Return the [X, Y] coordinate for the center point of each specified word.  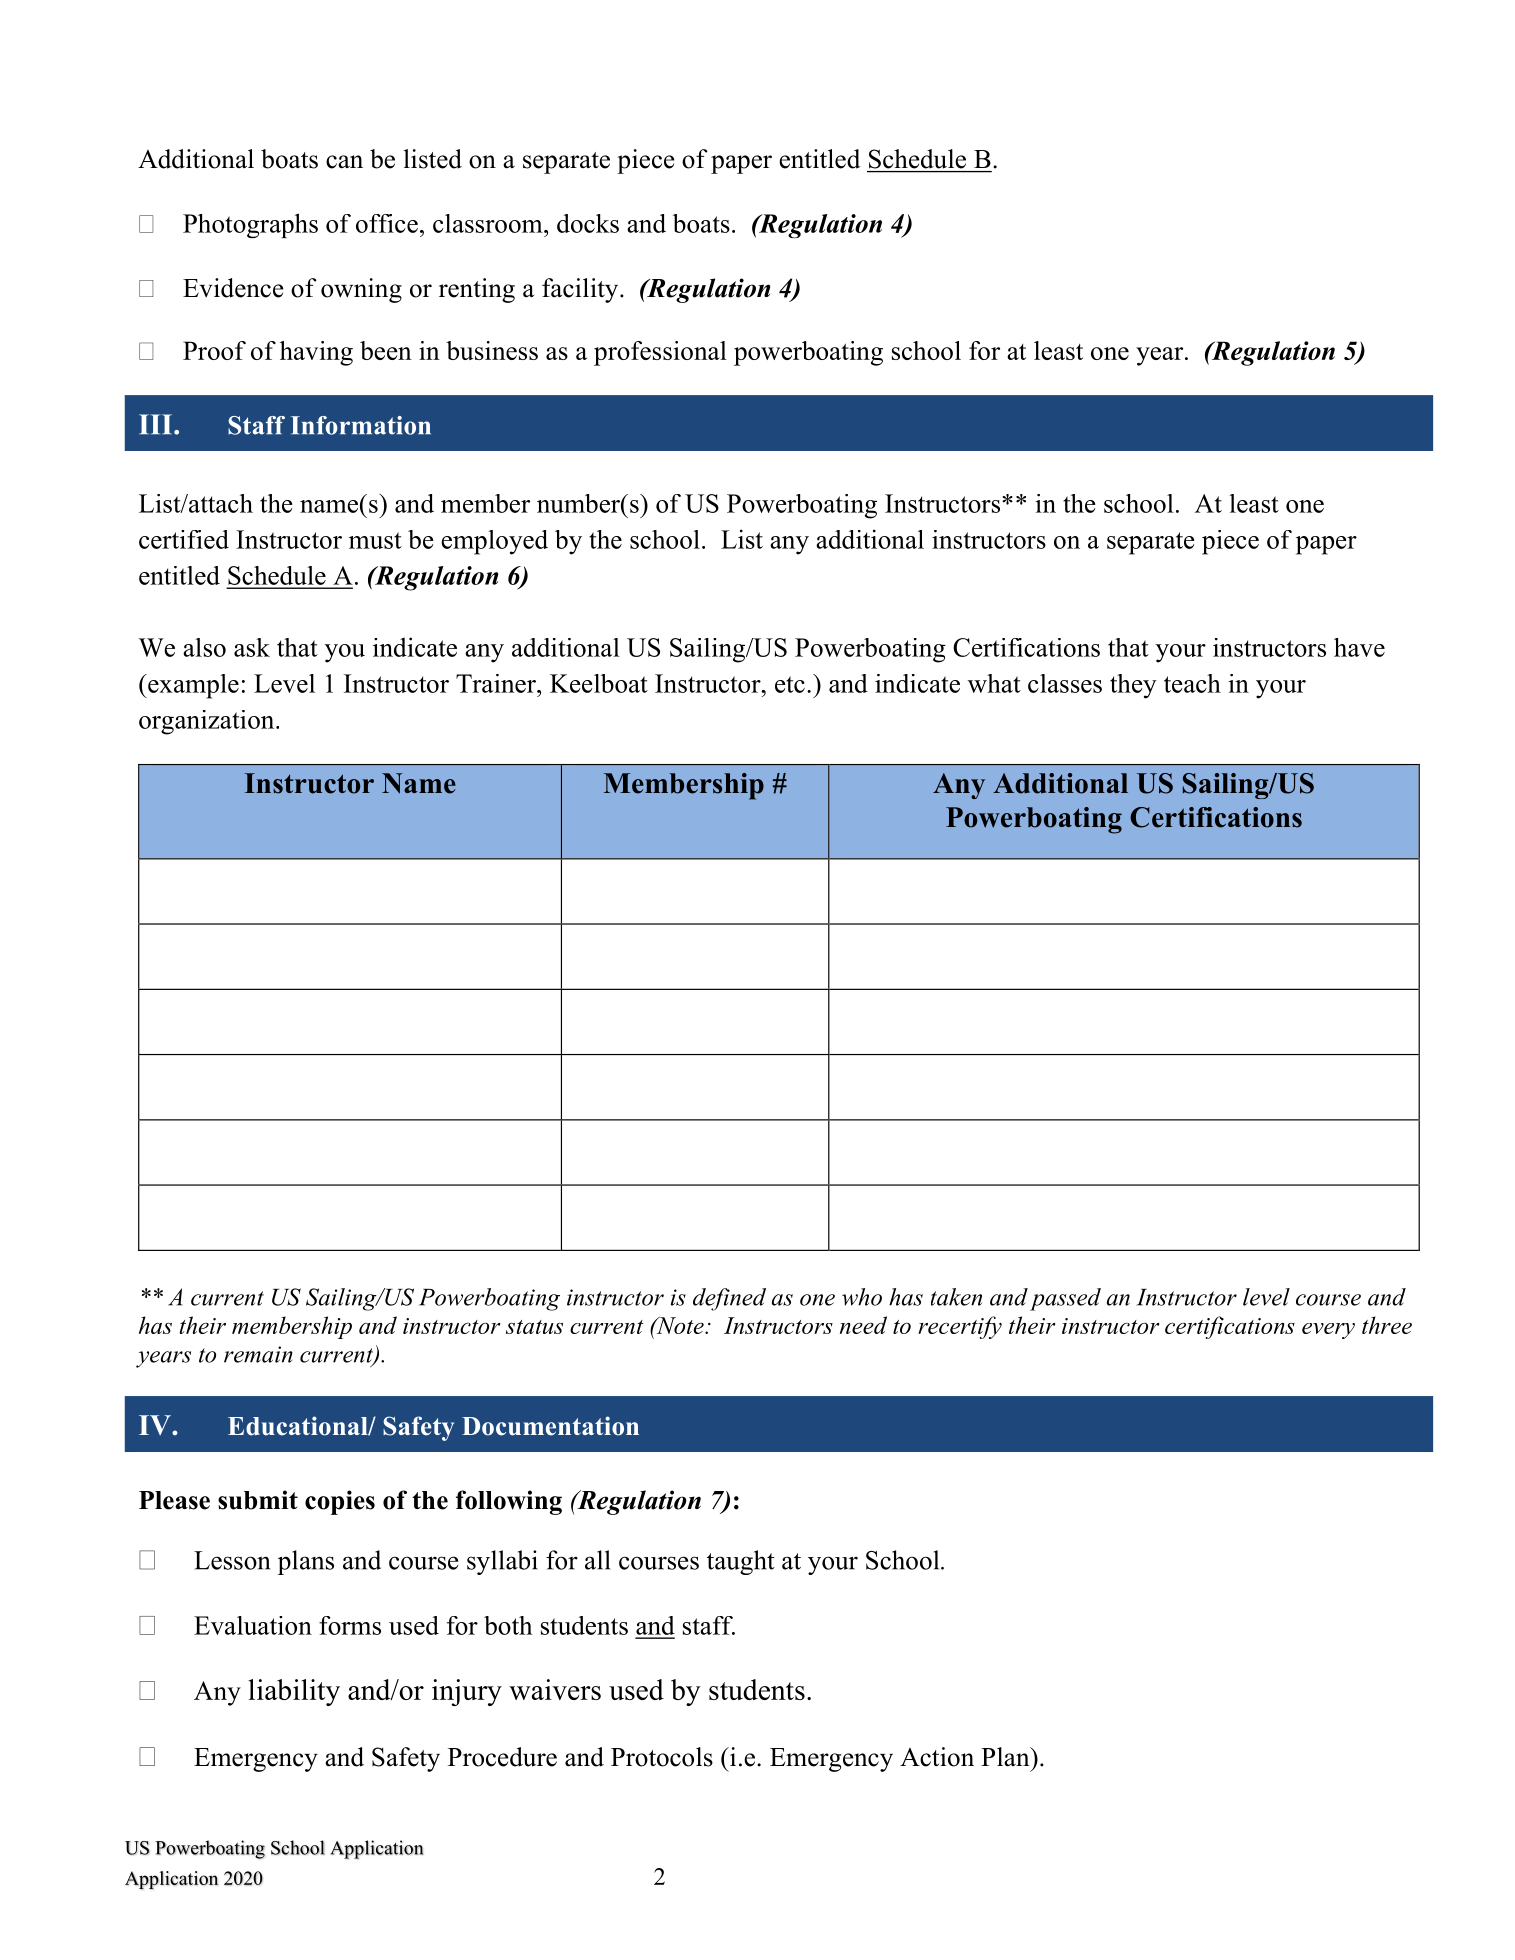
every [1328, 1331]
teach [1192, 683]
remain [258, 1354]
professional [660, 353]
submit [258, 1500]
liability [294, 1692]
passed [1065, 1299]
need [863, 1325]
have [1359, 647]
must [375, 540]
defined [729, 1299]
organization [208, 722]
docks [588, 223]
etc [790, 684]
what [994, 683]
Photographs [250, 225]
